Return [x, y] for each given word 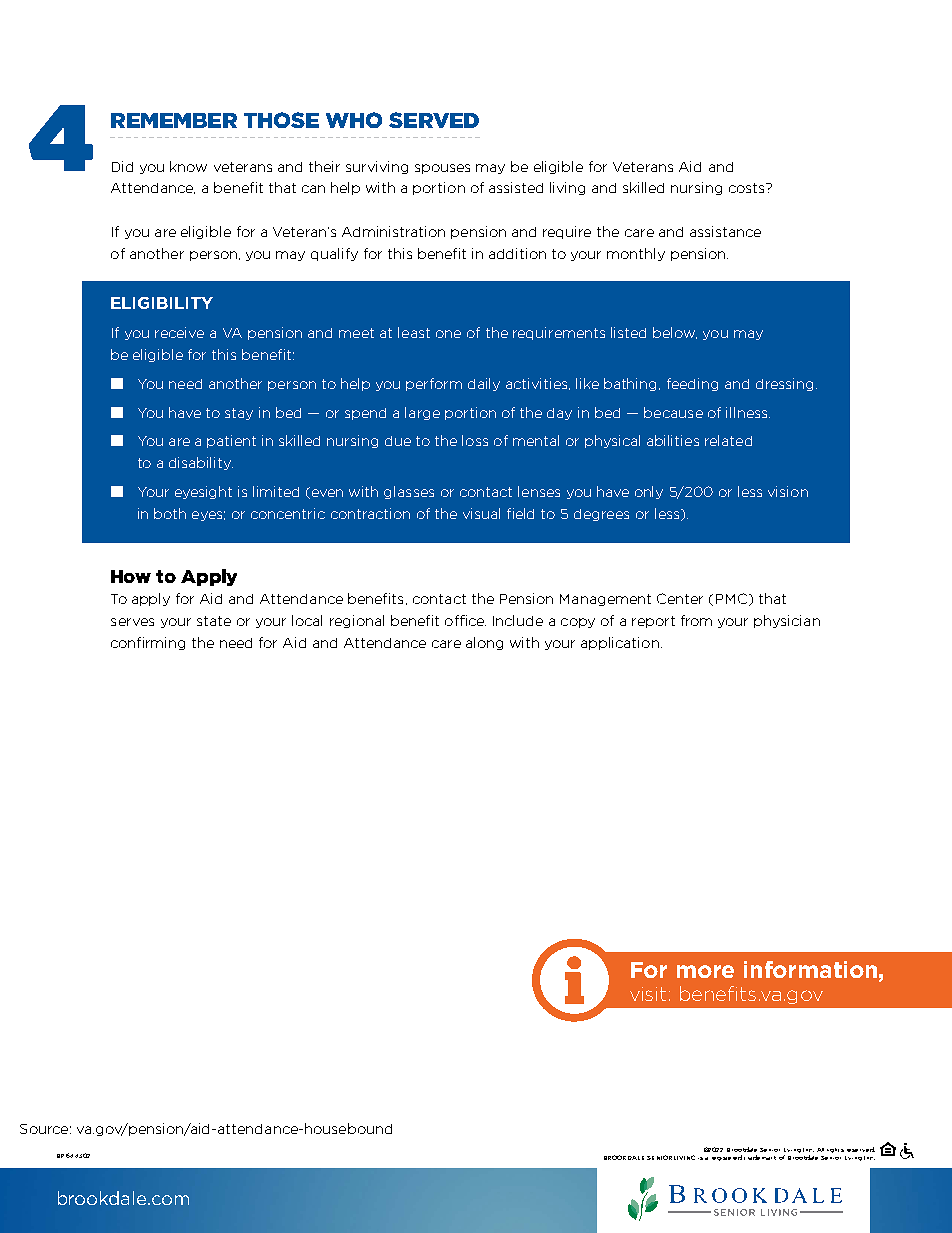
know [188, 166]
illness [748, 412]
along [484, 643]
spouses [442, 169]
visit [650, 994]
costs [748, 188]
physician [787, 621]
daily [484, 384]
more [705, 971]
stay [239, 414]
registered [727, 1158]
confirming [148, 643]
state [214, 621]
